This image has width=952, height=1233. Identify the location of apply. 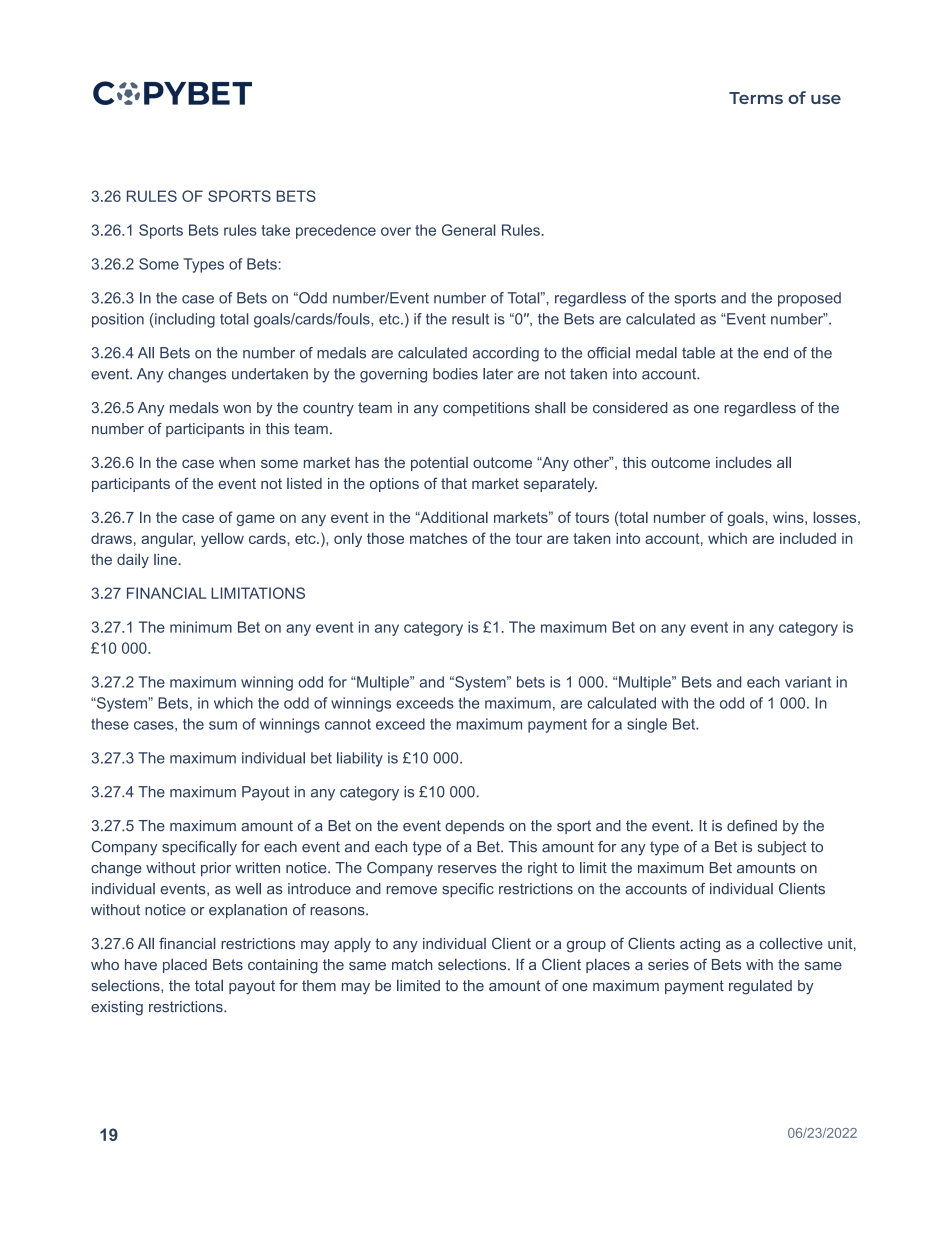
(352, 945).
